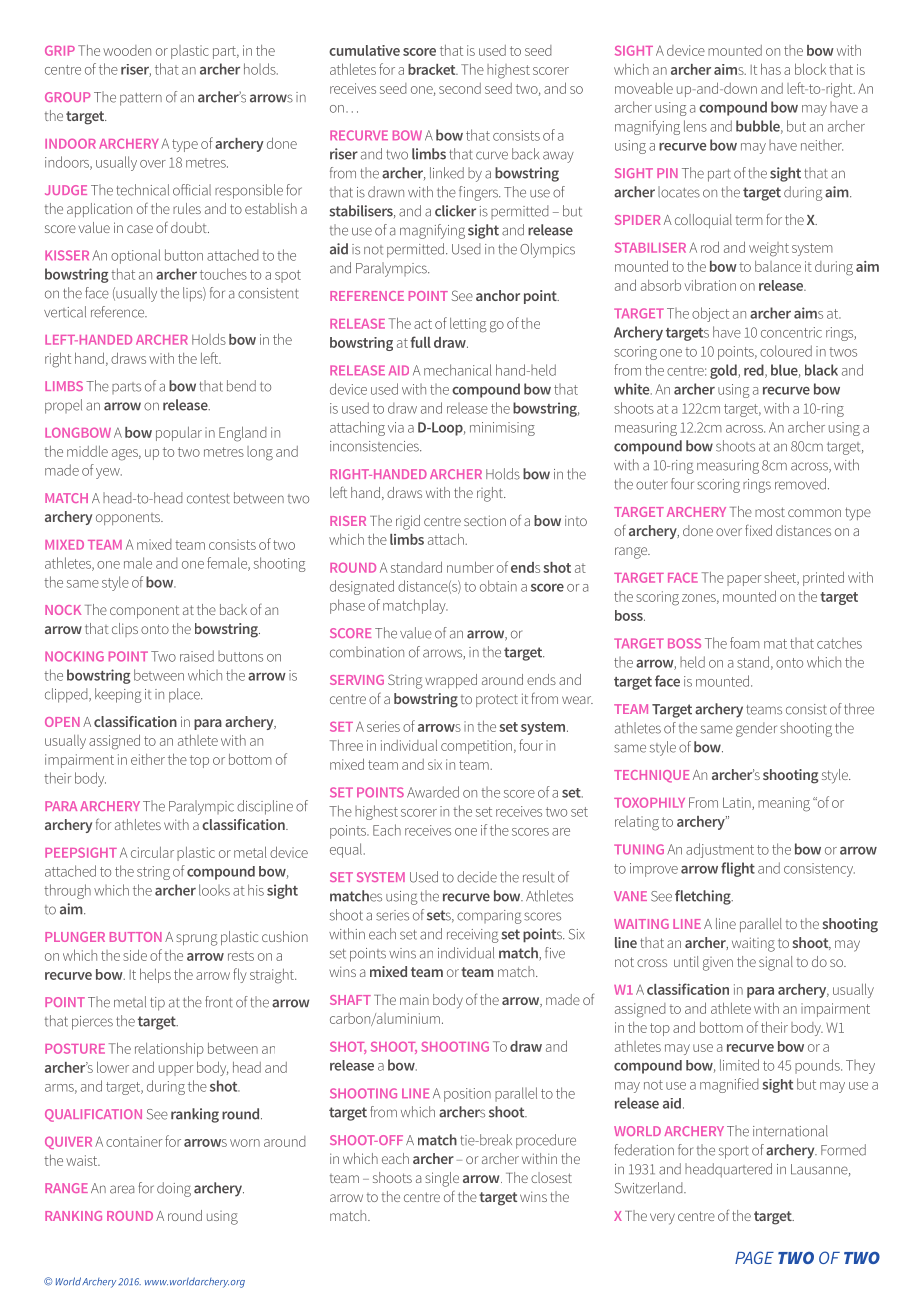  What do you see at coordinates (179, 434) in the page?
I see `popular` at bounding box center [179, 434].
